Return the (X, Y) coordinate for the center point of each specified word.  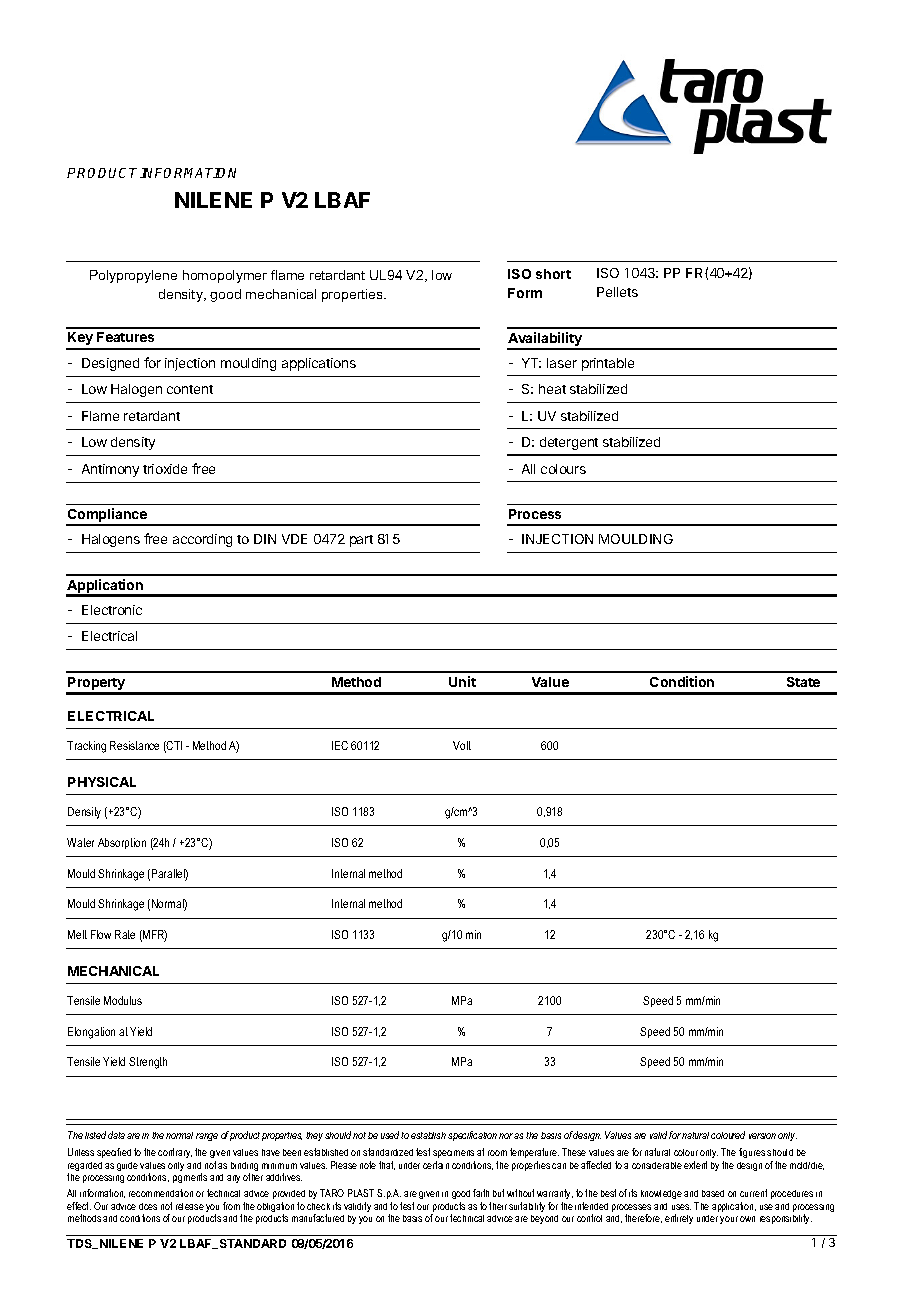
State (803, 682)
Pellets (617, 292)
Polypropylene (133, 276)
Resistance (134, 745)
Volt (462, 745)
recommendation (161, 1193)
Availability (545, 340)
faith (481, 1193)
